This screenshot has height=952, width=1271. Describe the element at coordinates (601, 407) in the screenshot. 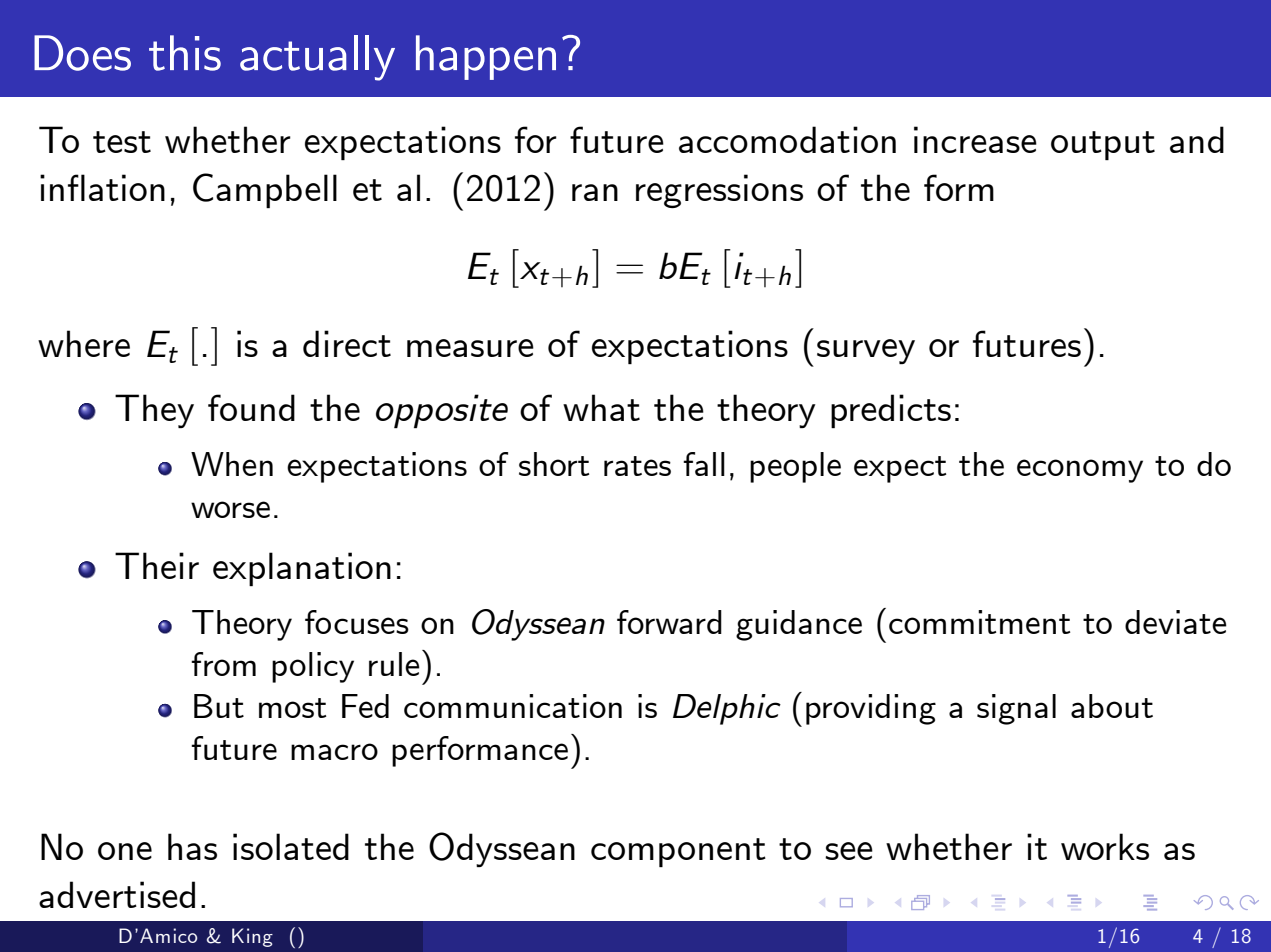

I see `what` at that location.
